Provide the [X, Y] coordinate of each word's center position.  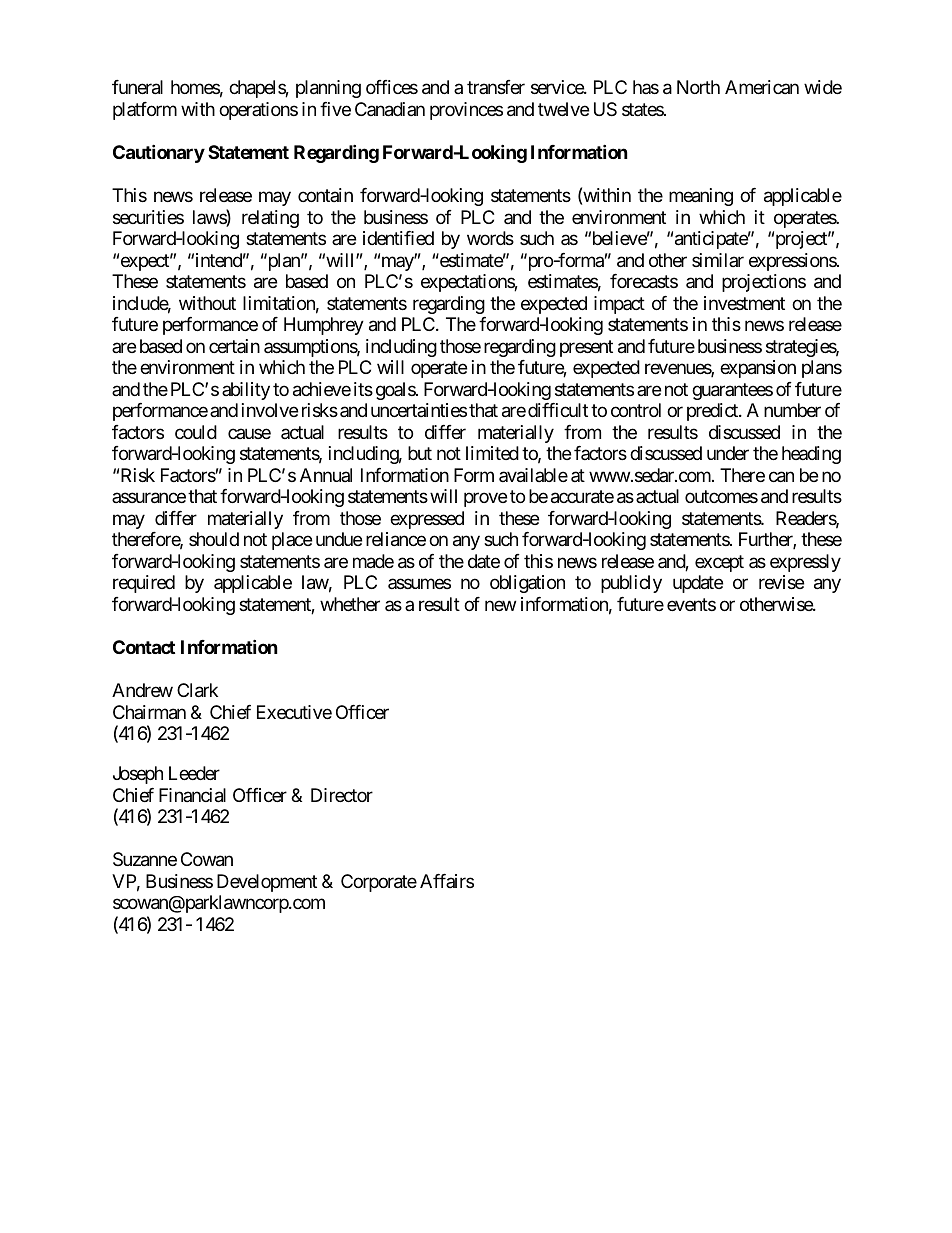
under [728, 453]
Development [267, 883]
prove [485, 500]
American [762, 87]
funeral [137, 87]
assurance [149, 498]
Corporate [379, 883]
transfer [496, 87]
